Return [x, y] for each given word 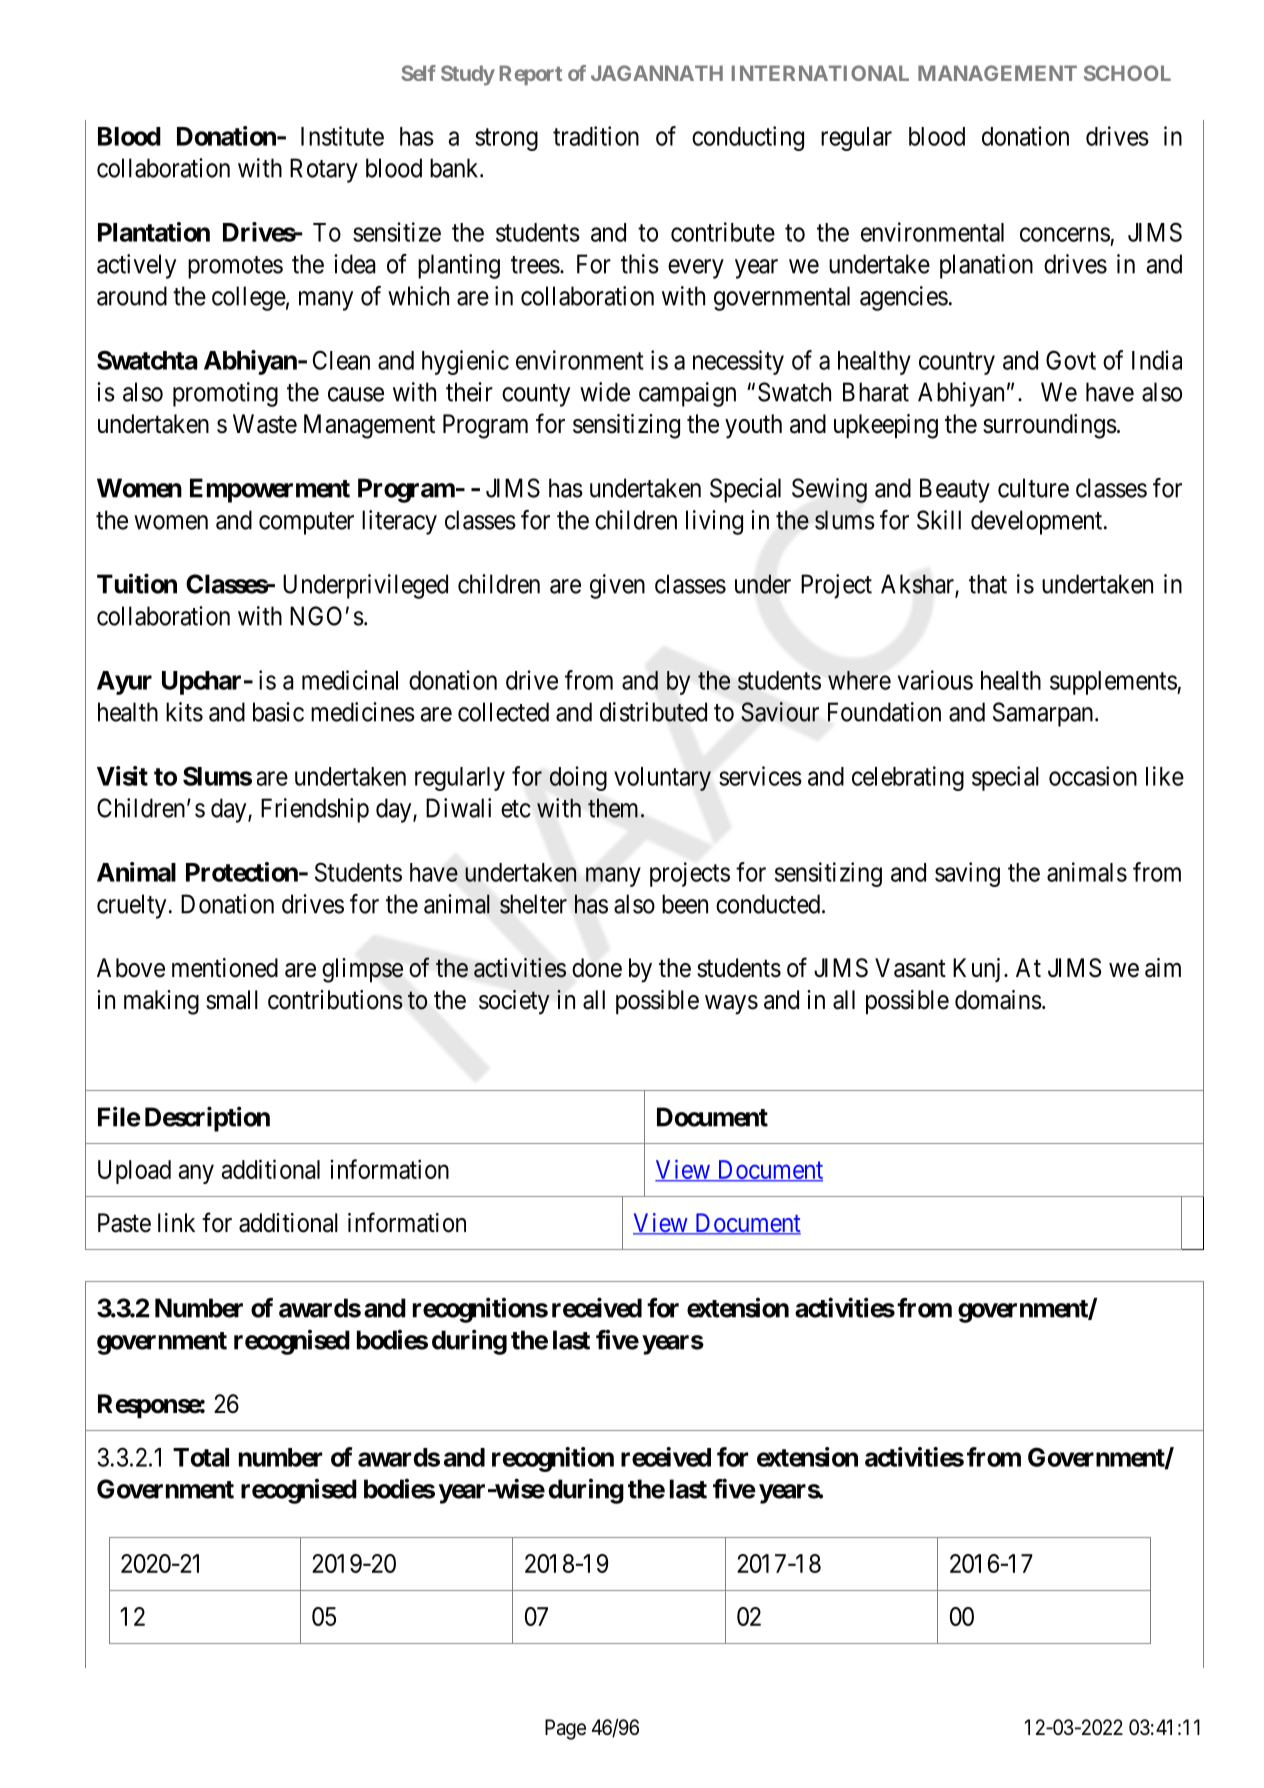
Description [207, 1119]
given [617, 586]
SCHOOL [1127, 73]
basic [278, 712]
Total [201, 1457]
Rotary [324, 170]
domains [998, 1000]
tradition [596, 136]
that [988, 584]
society [514, 1002]
